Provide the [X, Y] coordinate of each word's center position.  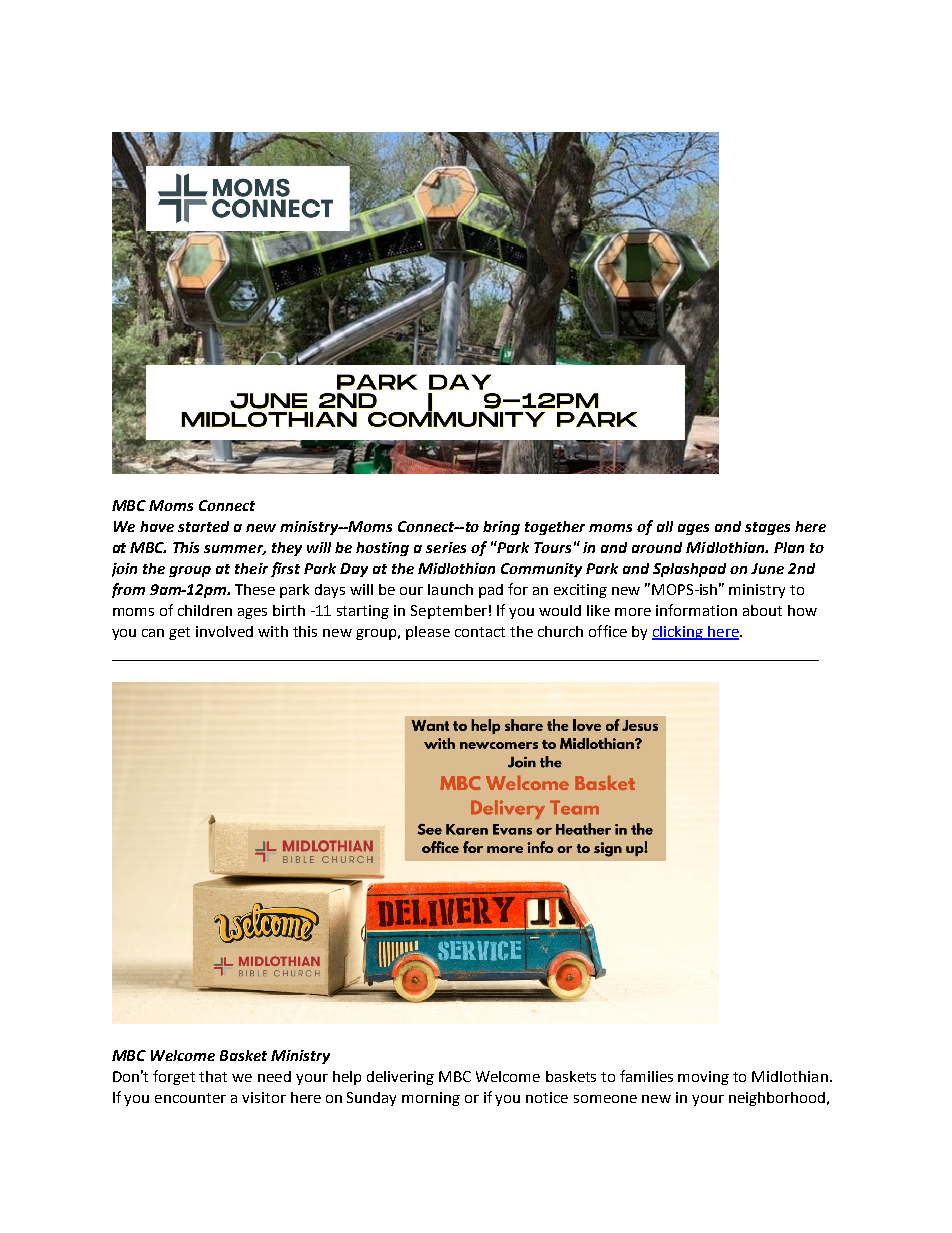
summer [235, 550]
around [657, 547]
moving [703, 1078]
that [213, 1076]
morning [431, 1099]
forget [174, 1077]
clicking [678, 633]
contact [480, 632]
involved [224, 631]
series [446, 547]
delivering [400, 1078]
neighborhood [777, 1099]
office [608, 631]
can [153, 633]
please [428, 633]
